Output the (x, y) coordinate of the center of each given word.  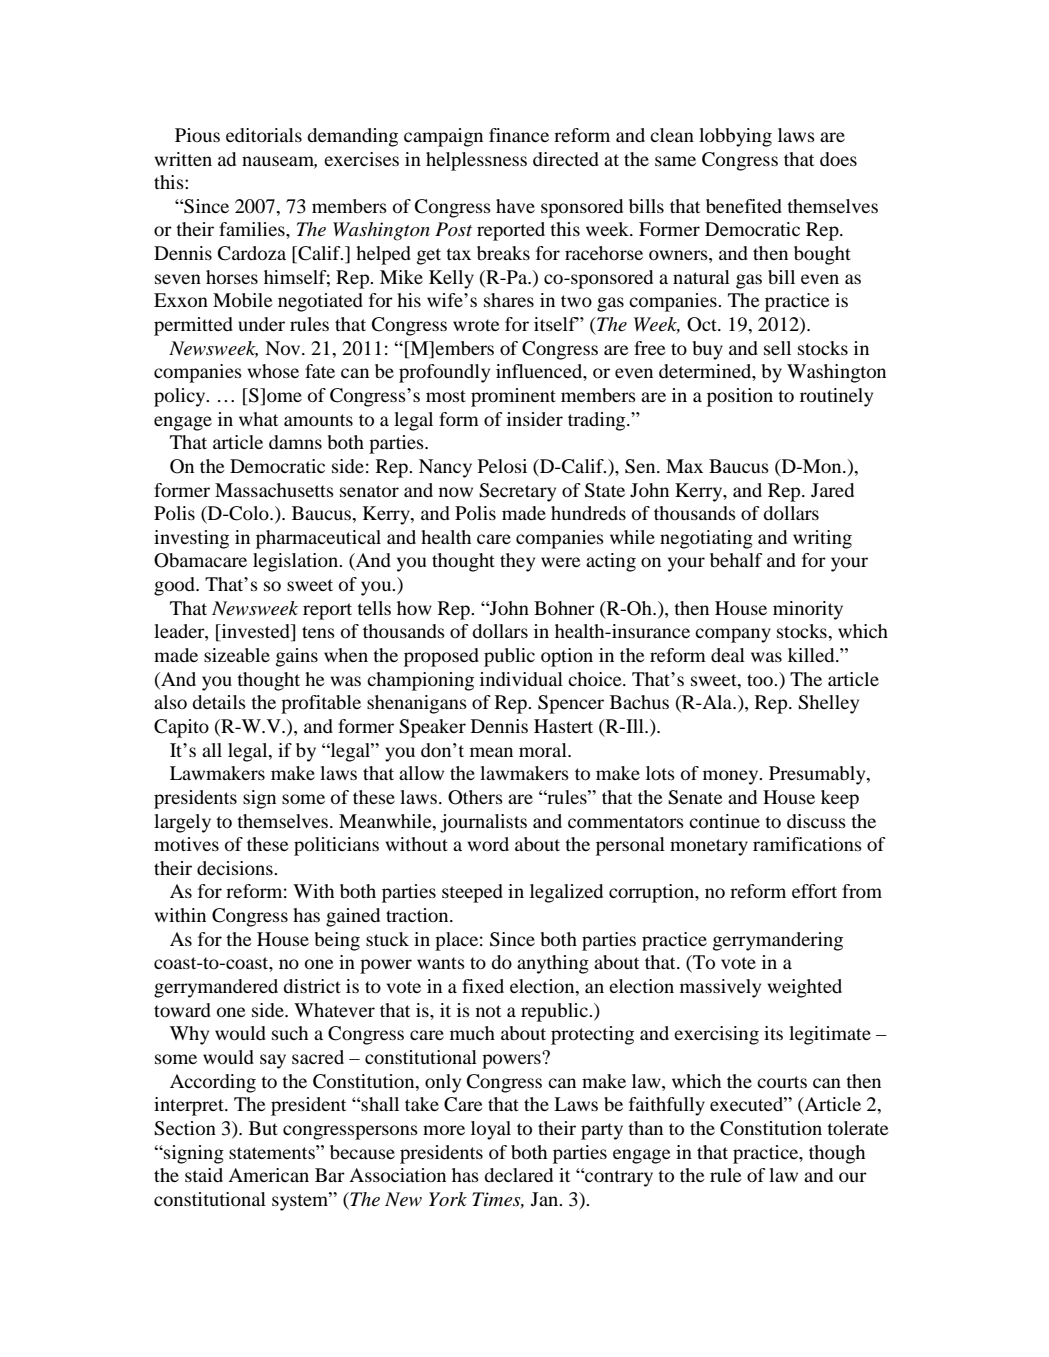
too (761, 680)
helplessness (476, 161)
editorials (264, 135)
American (268, 1175)
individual (521, 679)
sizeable (237, 655)
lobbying (735, 137)
